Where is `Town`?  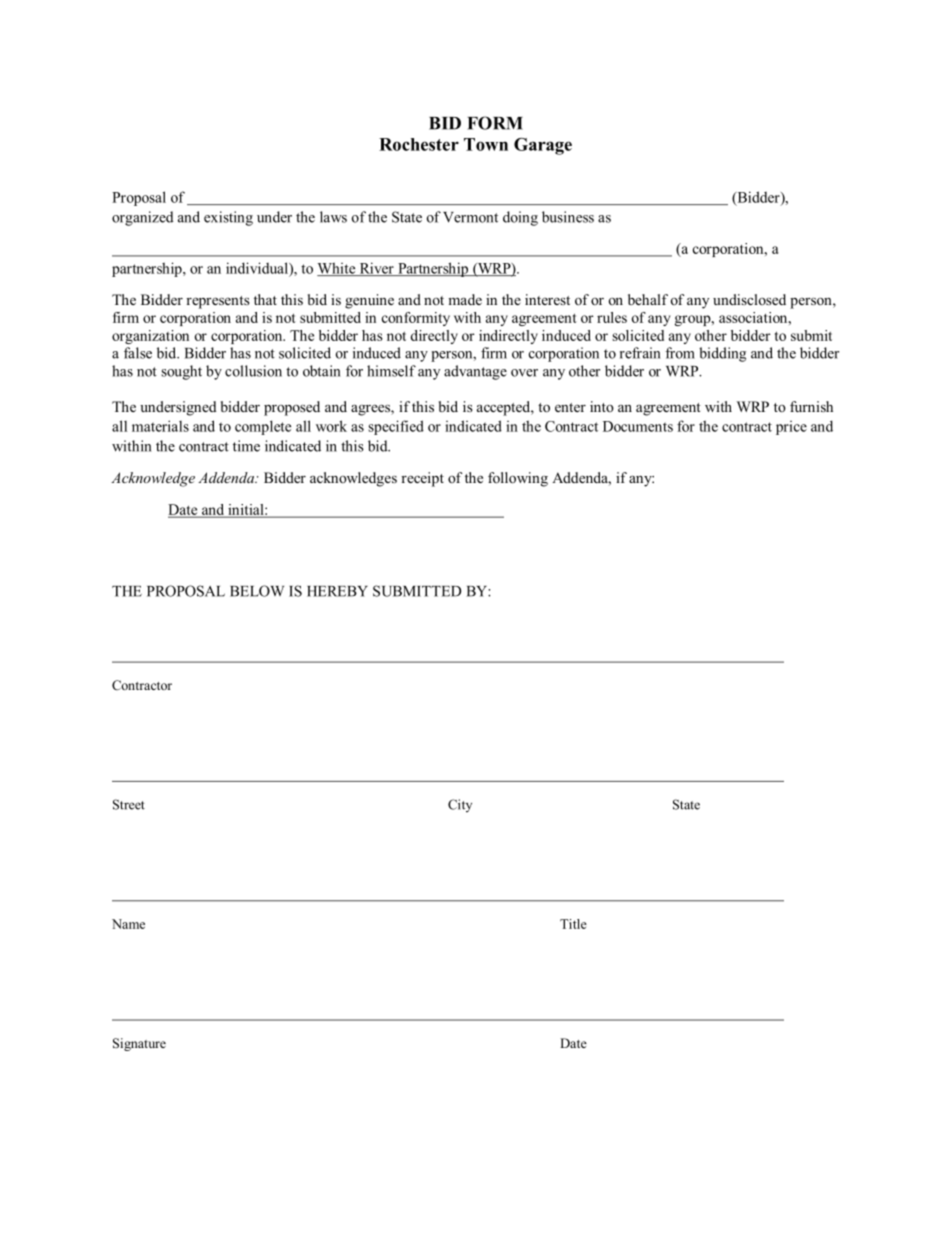 Town is located at coordinates (486, 144).
